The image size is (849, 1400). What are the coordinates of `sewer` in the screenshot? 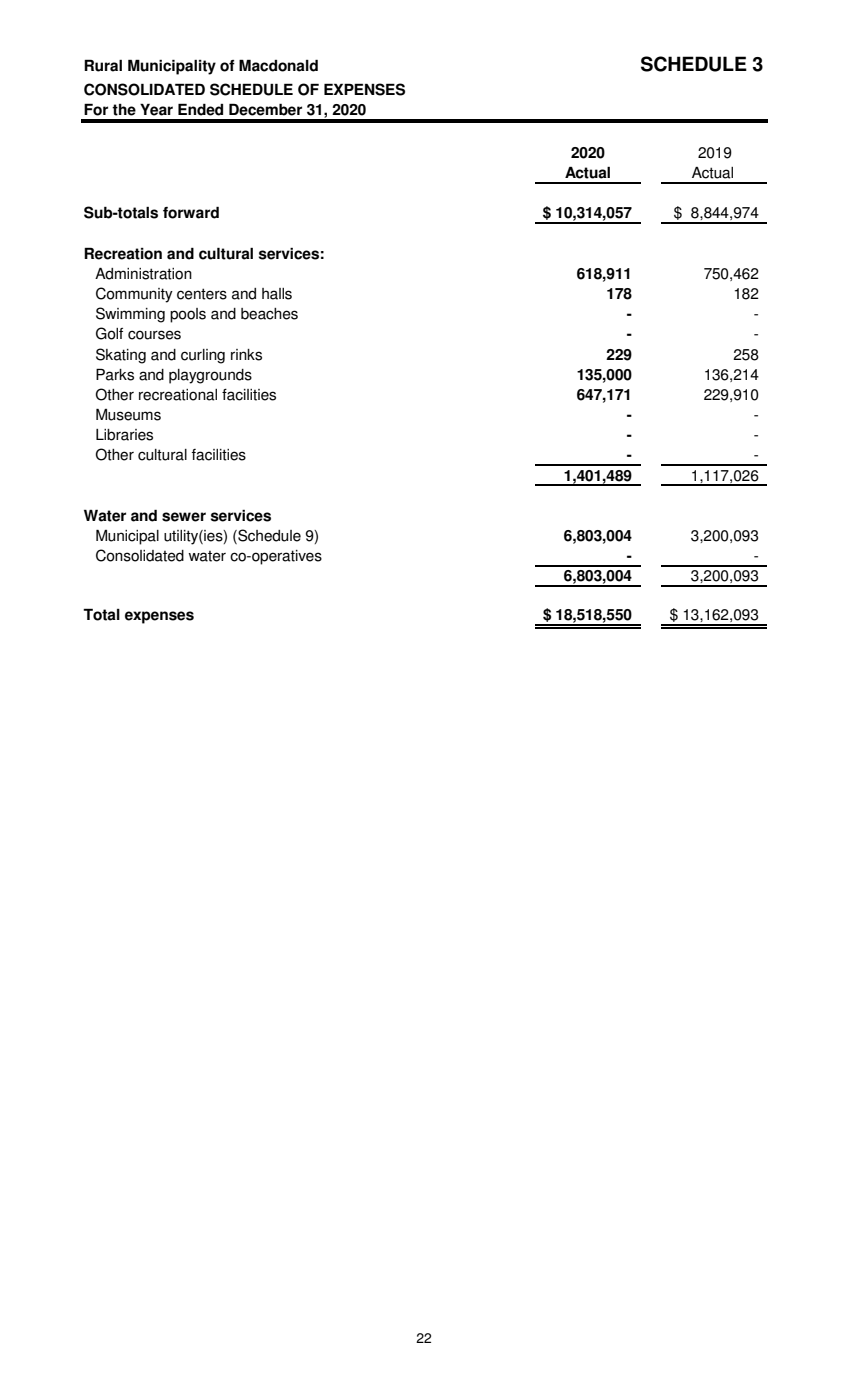 It's located at (184, 517).
